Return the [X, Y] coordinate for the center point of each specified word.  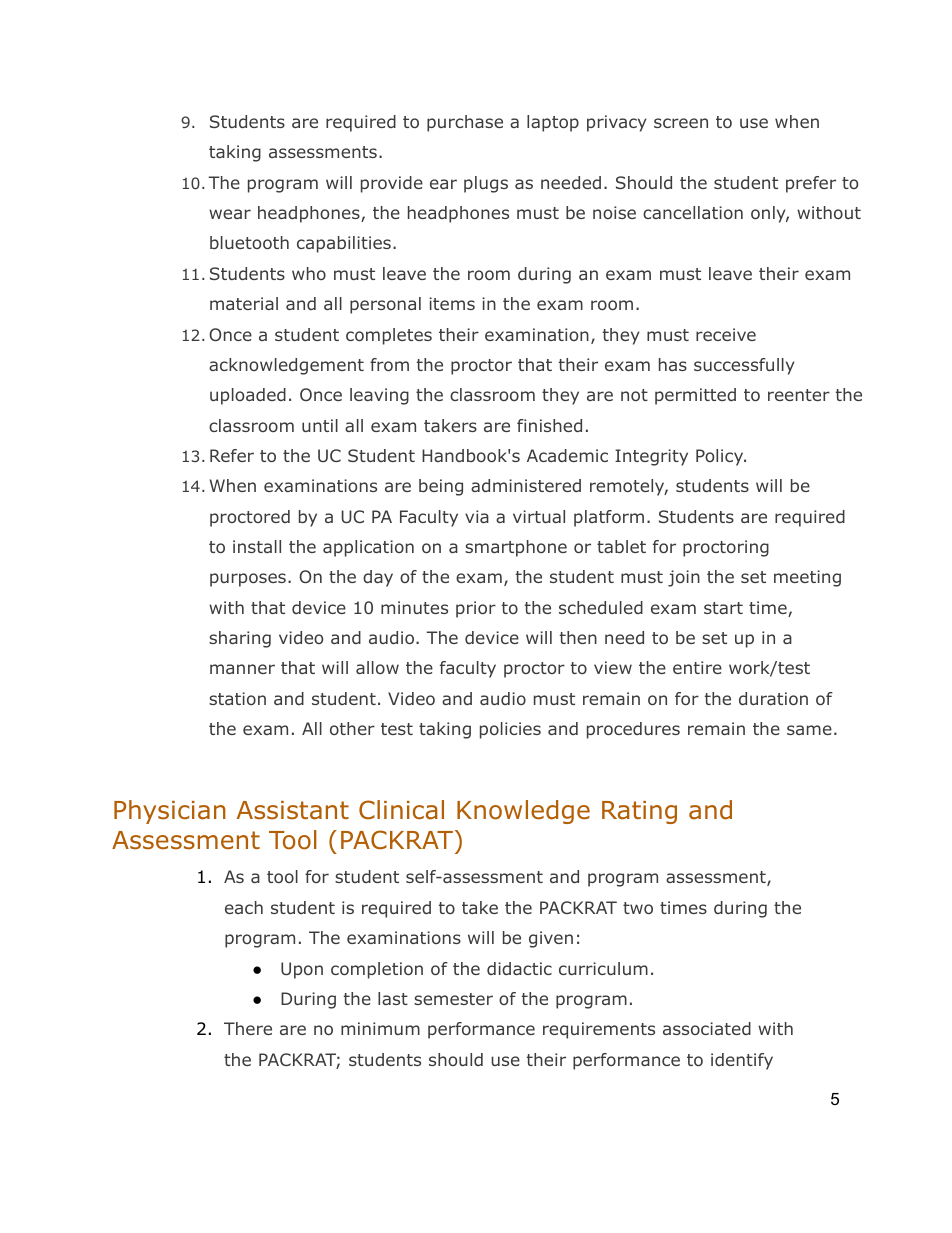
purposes [248, 580]
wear [230, 214]
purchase [465, 123]
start [723, 608]
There [248, 1028]
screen [681, 123]
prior [476, 609]
